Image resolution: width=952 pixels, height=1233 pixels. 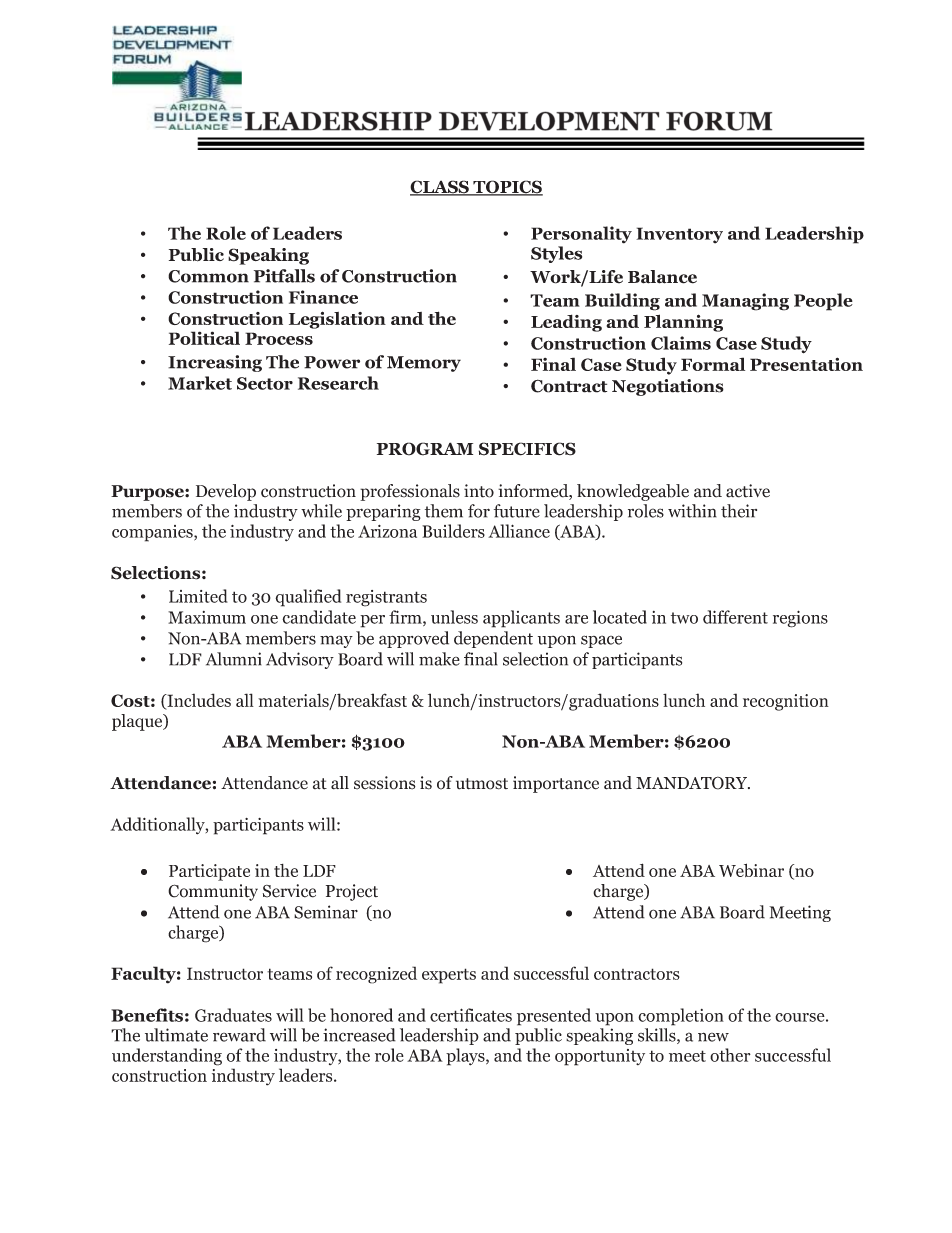 What do you see at coordinates (693, 783) in the page?
I see `MANDATORY` at bounding box center [693, 783].
